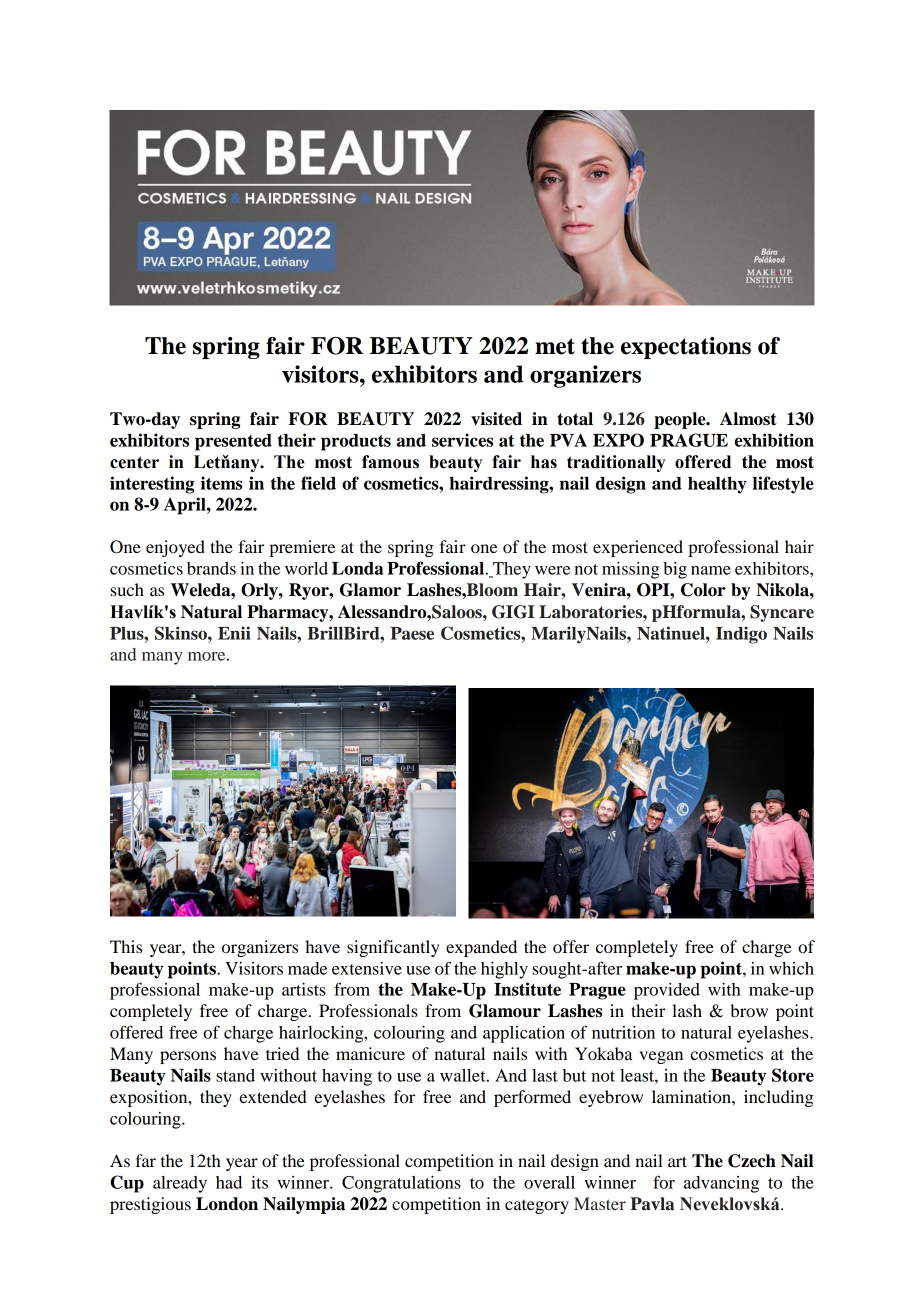  Describe the element at coordinates (741, 635) in the document. I see `Indigo` at that location.
